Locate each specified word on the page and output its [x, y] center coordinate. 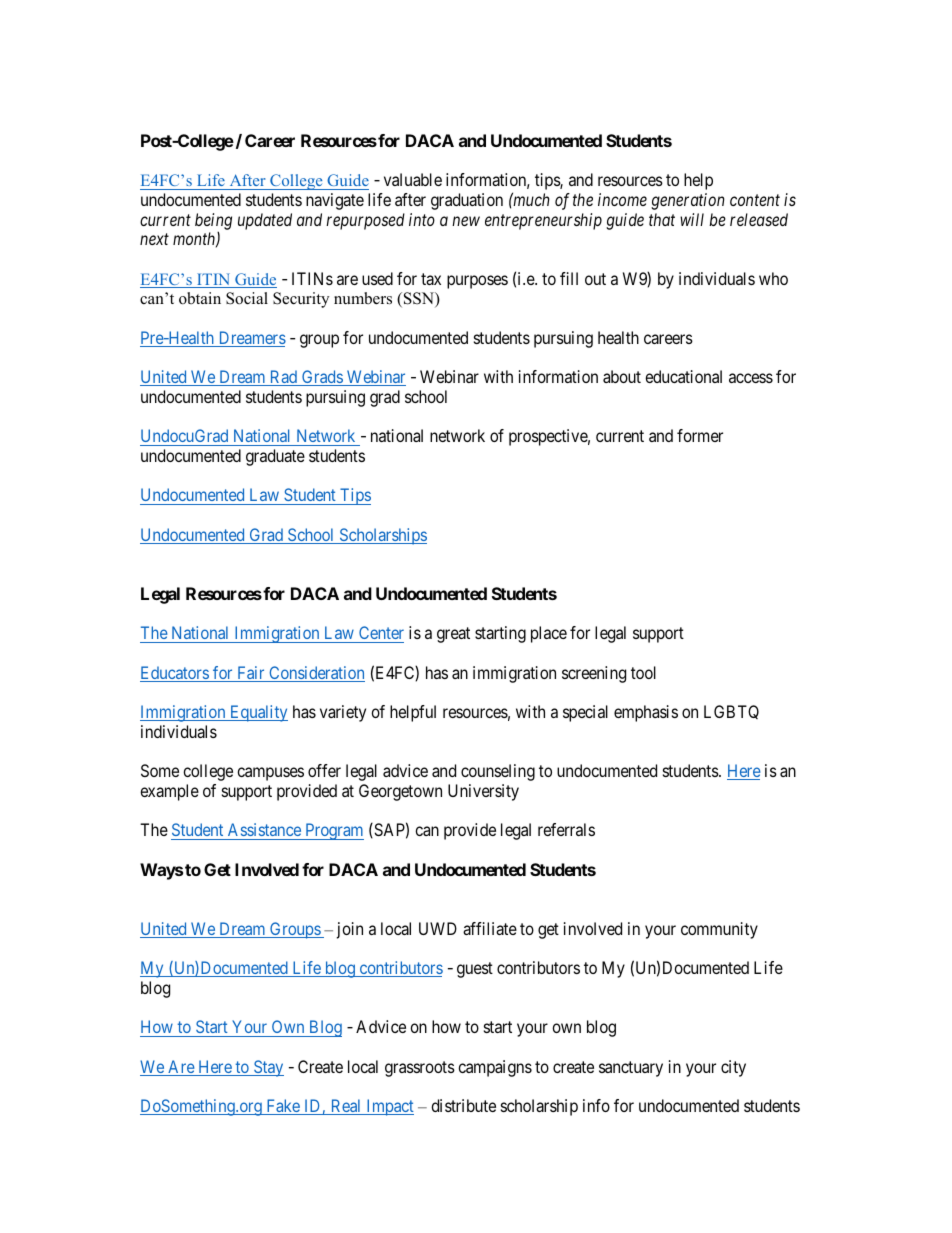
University [483, 792]
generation [688, 201]
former [700, 435]
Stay [268, 1068]
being [213, 222]
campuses [270, 774]
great [453, 635]
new [466, 221]
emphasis [646, 713]
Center [381, 632]
